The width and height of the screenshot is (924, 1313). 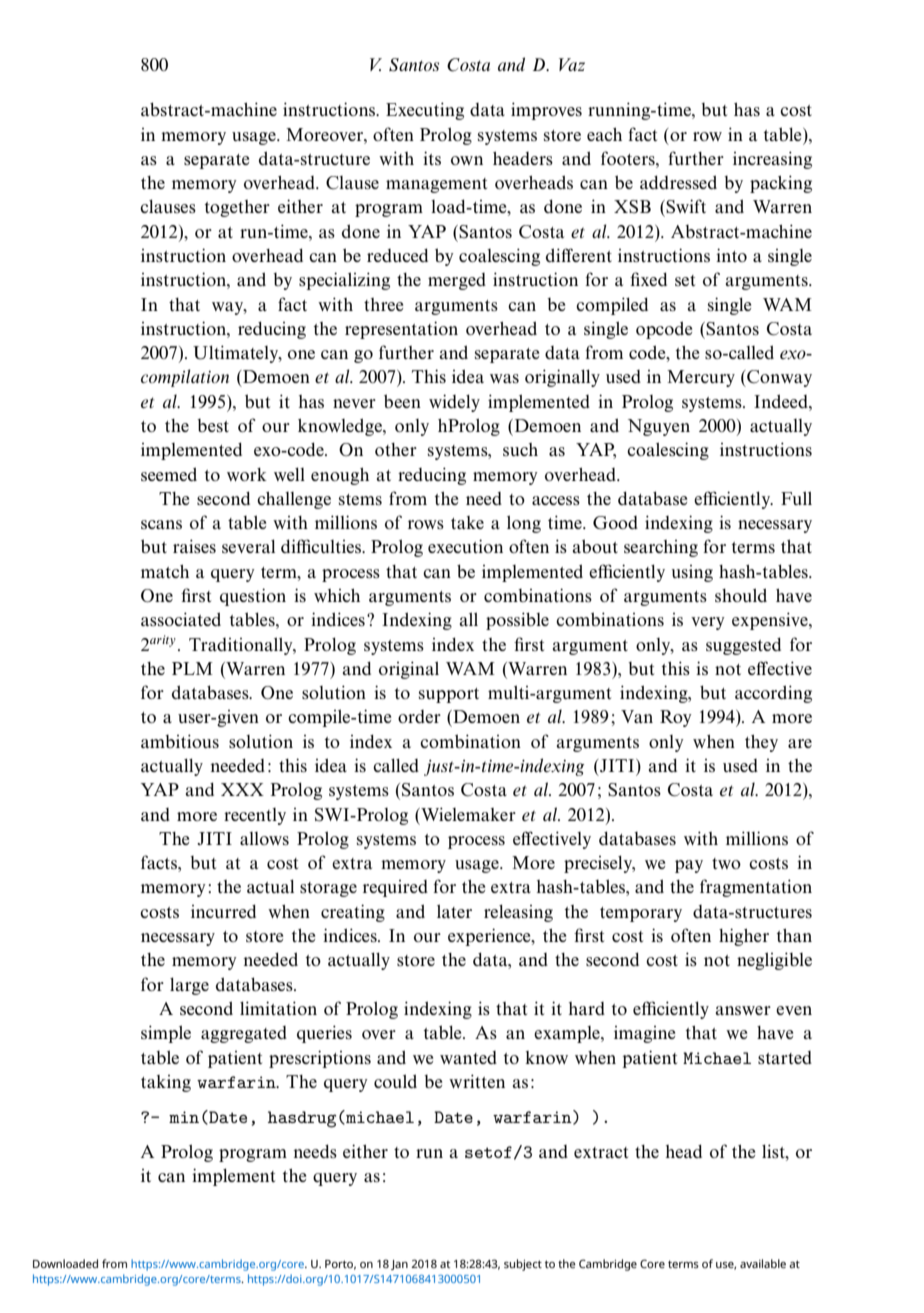 What do you see at coordinates (449, 695) in the screenshot?
I see `support` at bounding box center [449, 695].
